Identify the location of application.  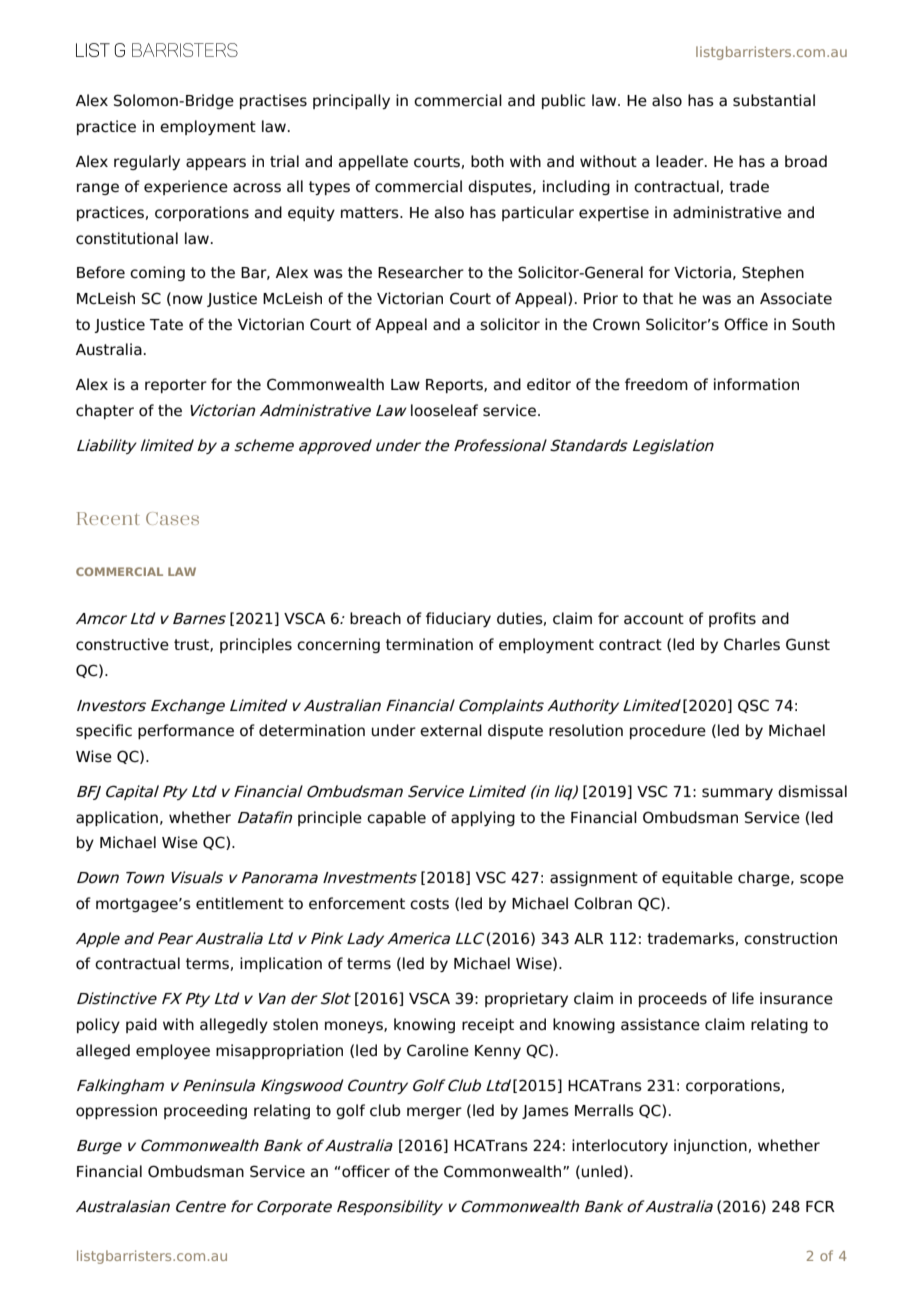
(117, 818).
